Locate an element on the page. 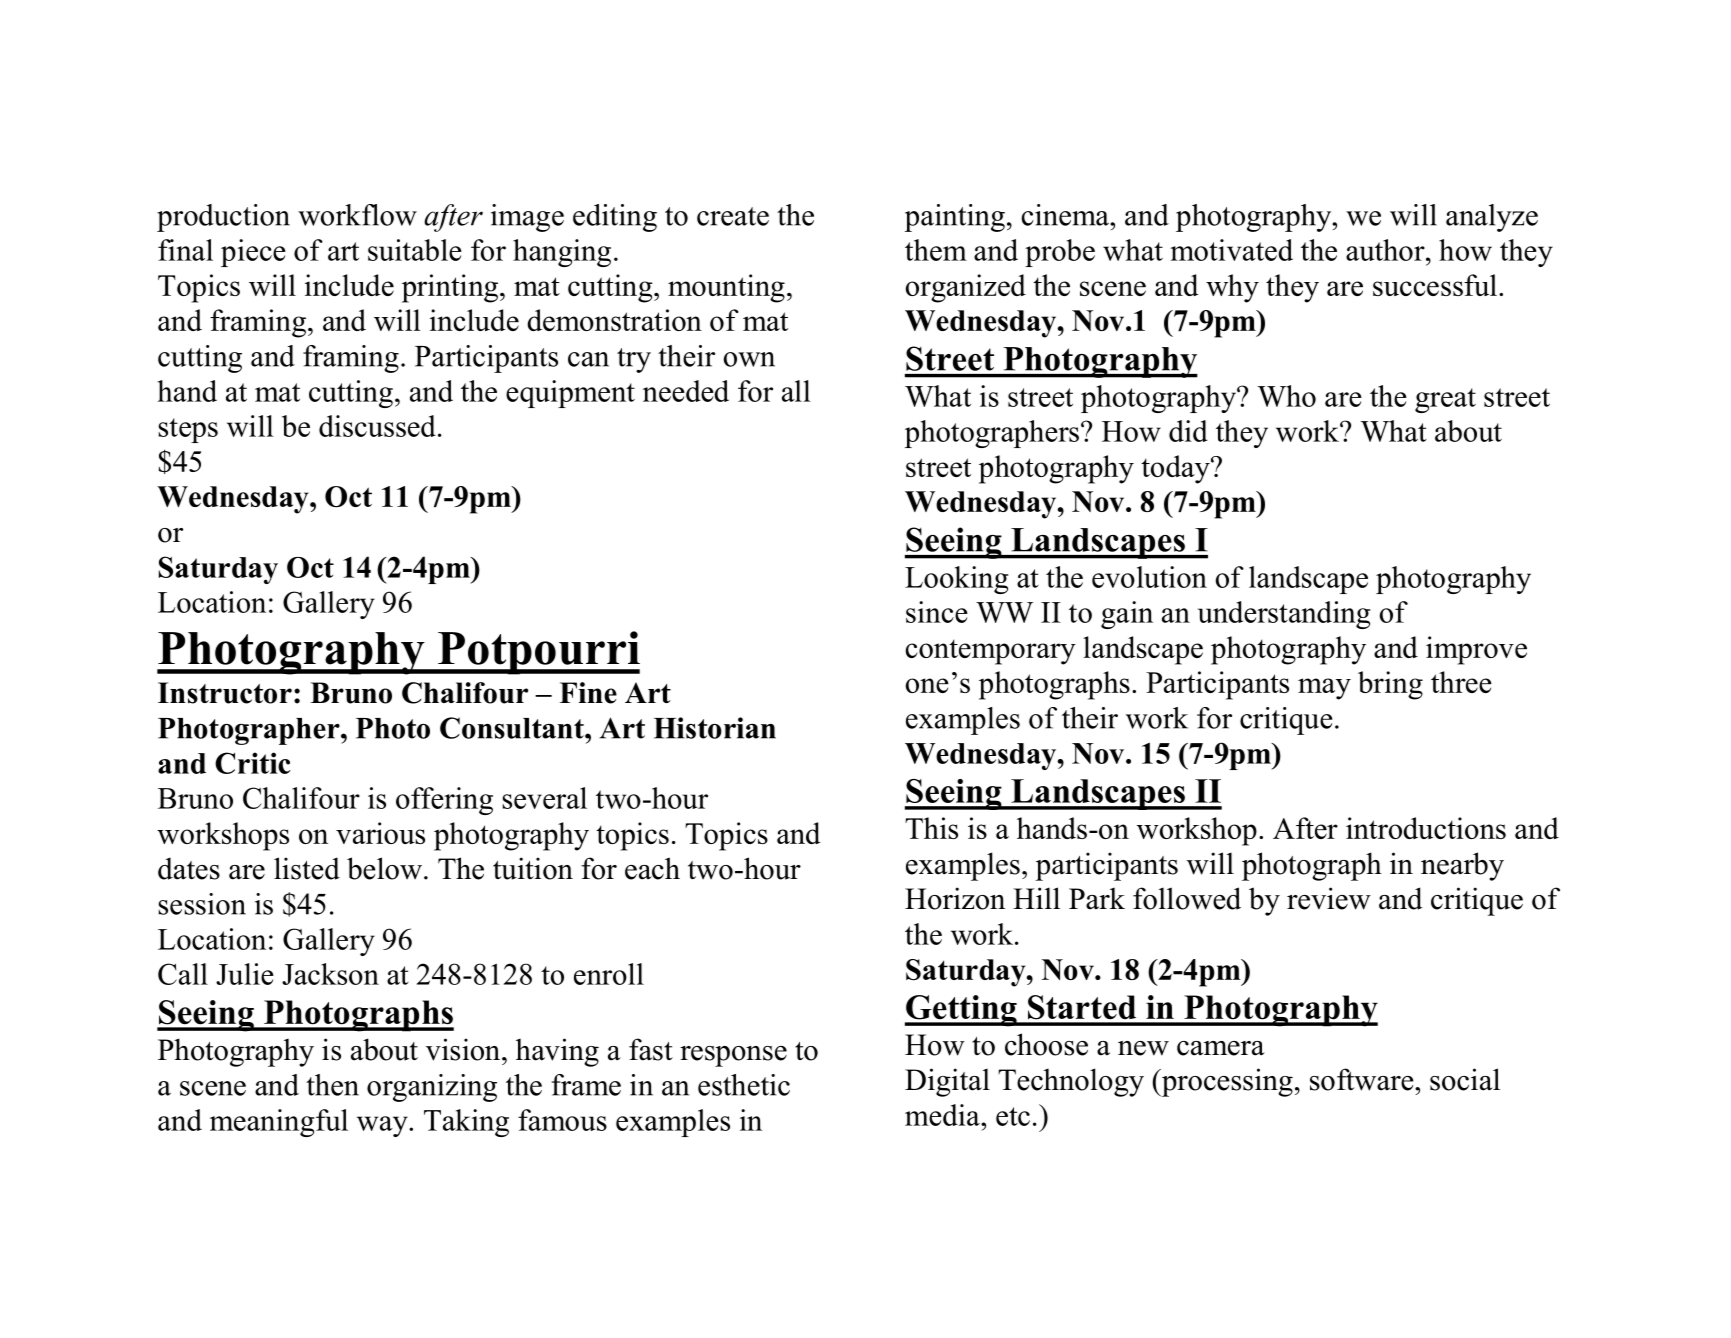  Critic is located at coordinates (253, 763).
